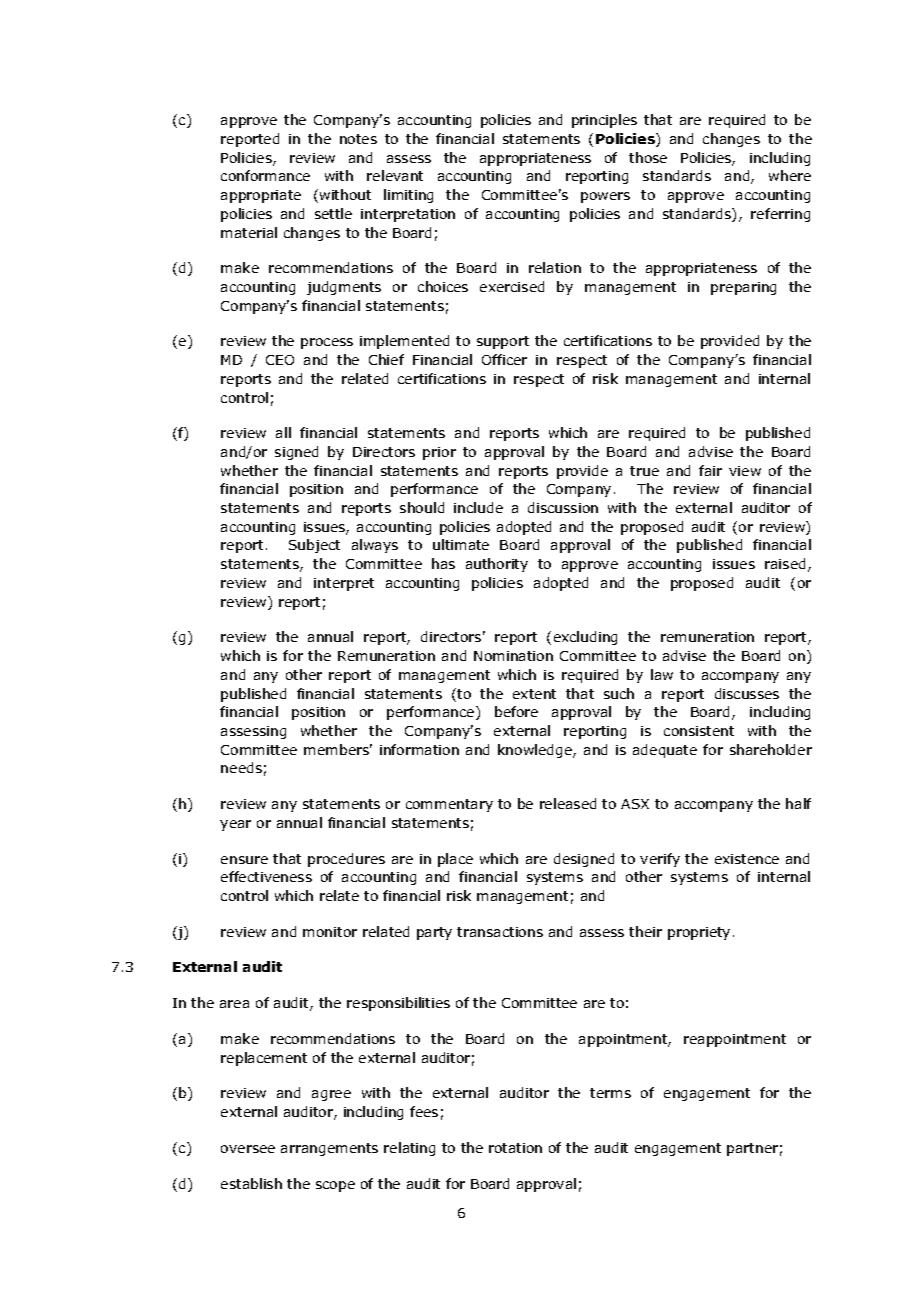 The width and height of the screenshot is (924, 1308). Describe the element at coordinates (790, 175) in the screenshot. I see `where` at that location.
